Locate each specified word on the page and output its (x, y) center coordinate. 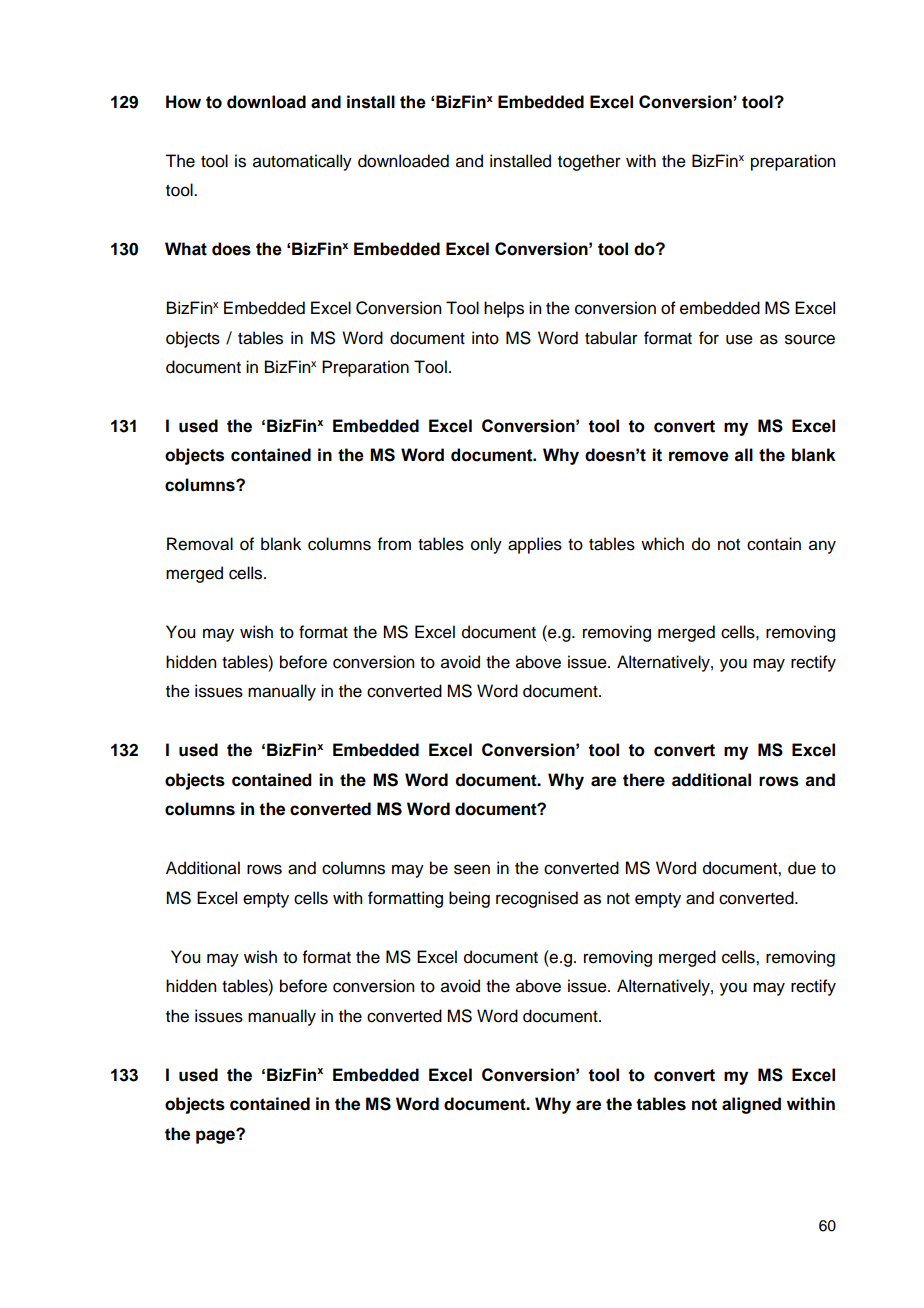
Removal (200, 544)
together (589, 162)
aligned (751, 1105)
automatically (302, 162)
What (186, 249)
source (810, 339)
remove (699, 456)
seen (472, 869)
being (469, 899)
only (486, 545)
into (485, 338)
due (802, 868)
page (216, 1136)
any (822, 547)
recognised (537, 899)
